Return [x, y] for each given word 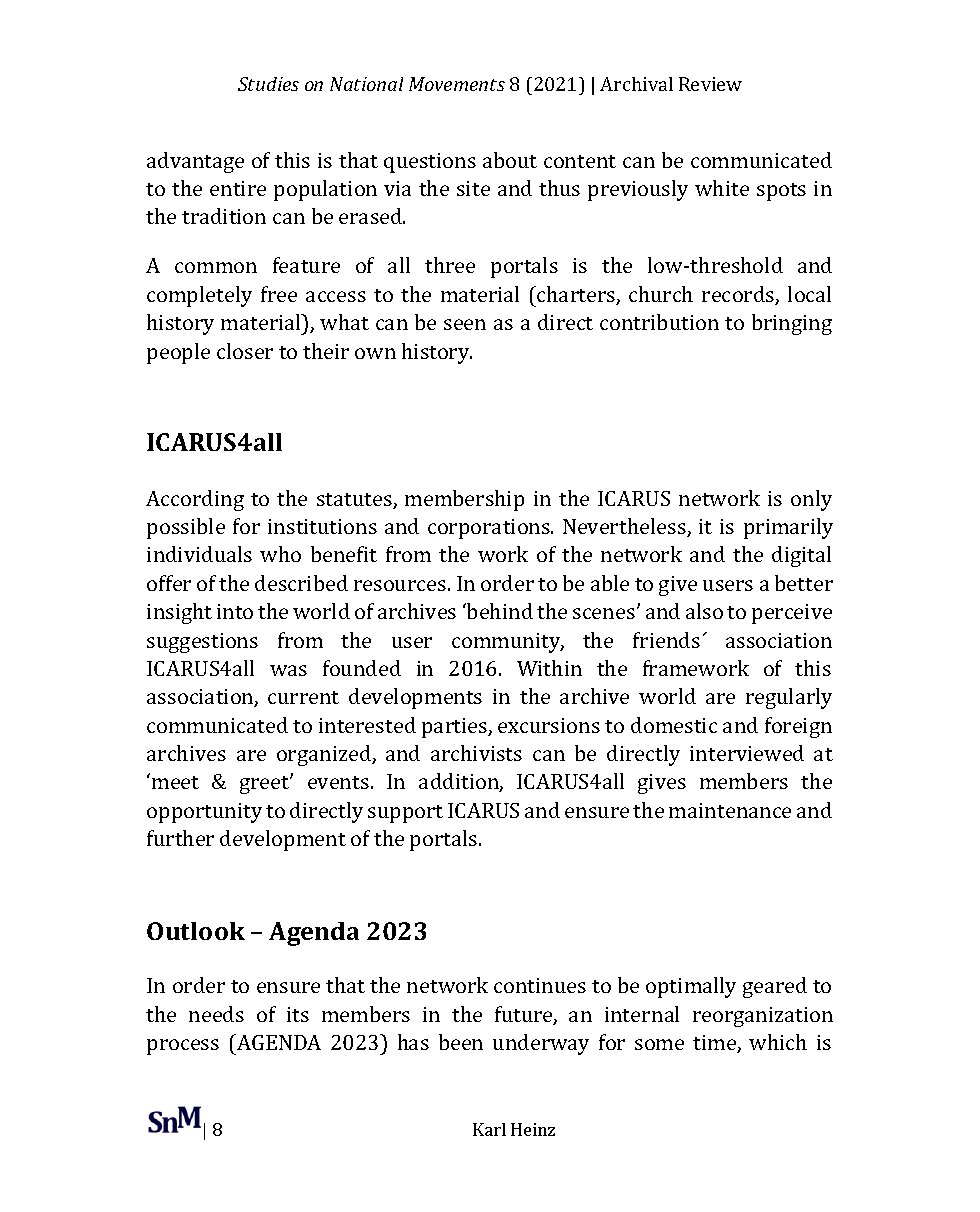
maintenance [730, 810]
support [405, 814]
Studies [268, 84]
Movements [457, 84]
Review [710, 84]
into [235, 611]
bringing [792, 324]
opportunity [204, 813]
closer [245, 351]
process [183, 1047]
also [704, 611]
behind [499, 611]
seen [465, 324]
